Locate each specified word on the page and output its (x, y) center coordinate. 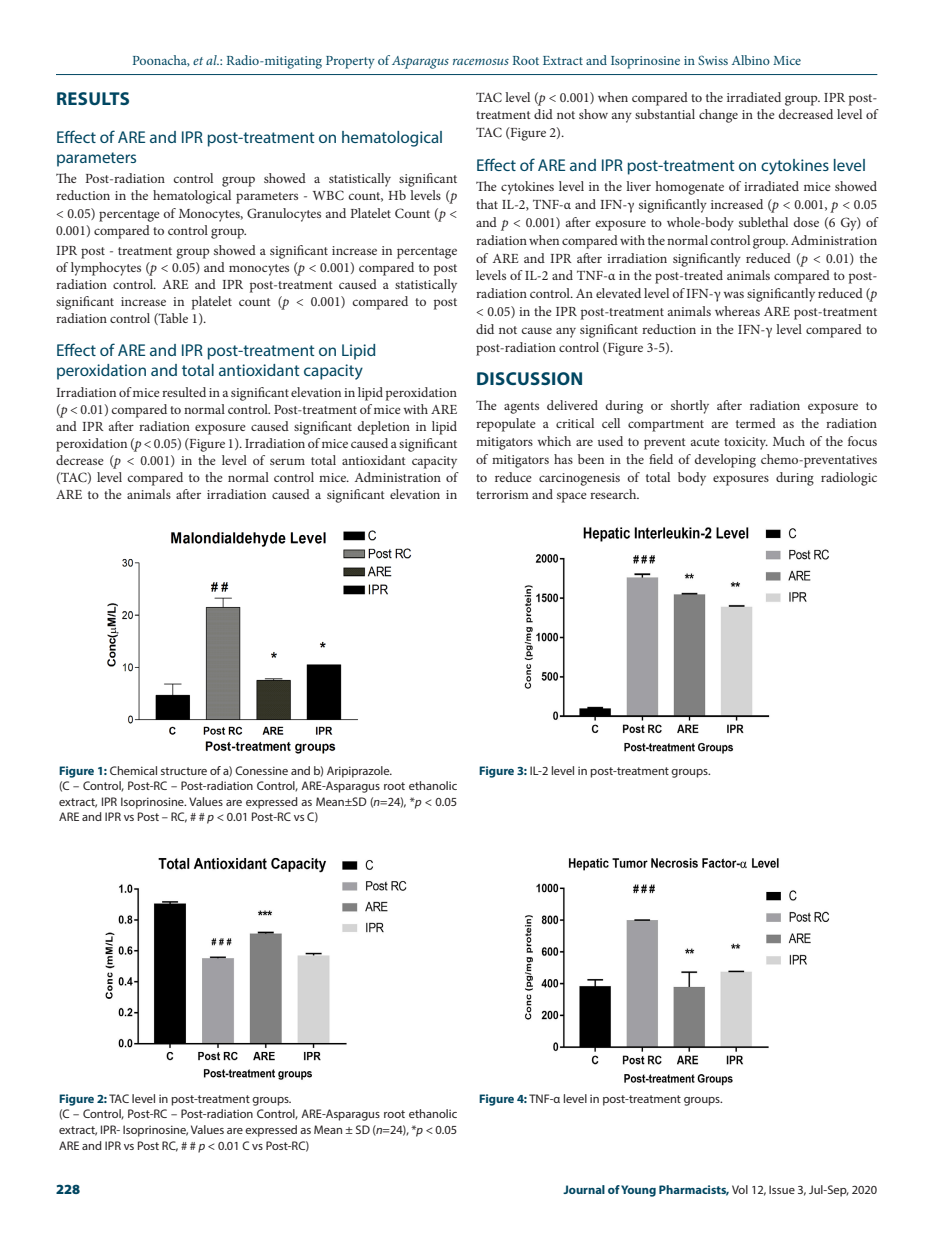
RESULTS (93, 98)
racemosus (481, 61)
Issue (782, 1189)
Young (638, 1191)
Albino (751, 60)
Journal (584, 1189)
